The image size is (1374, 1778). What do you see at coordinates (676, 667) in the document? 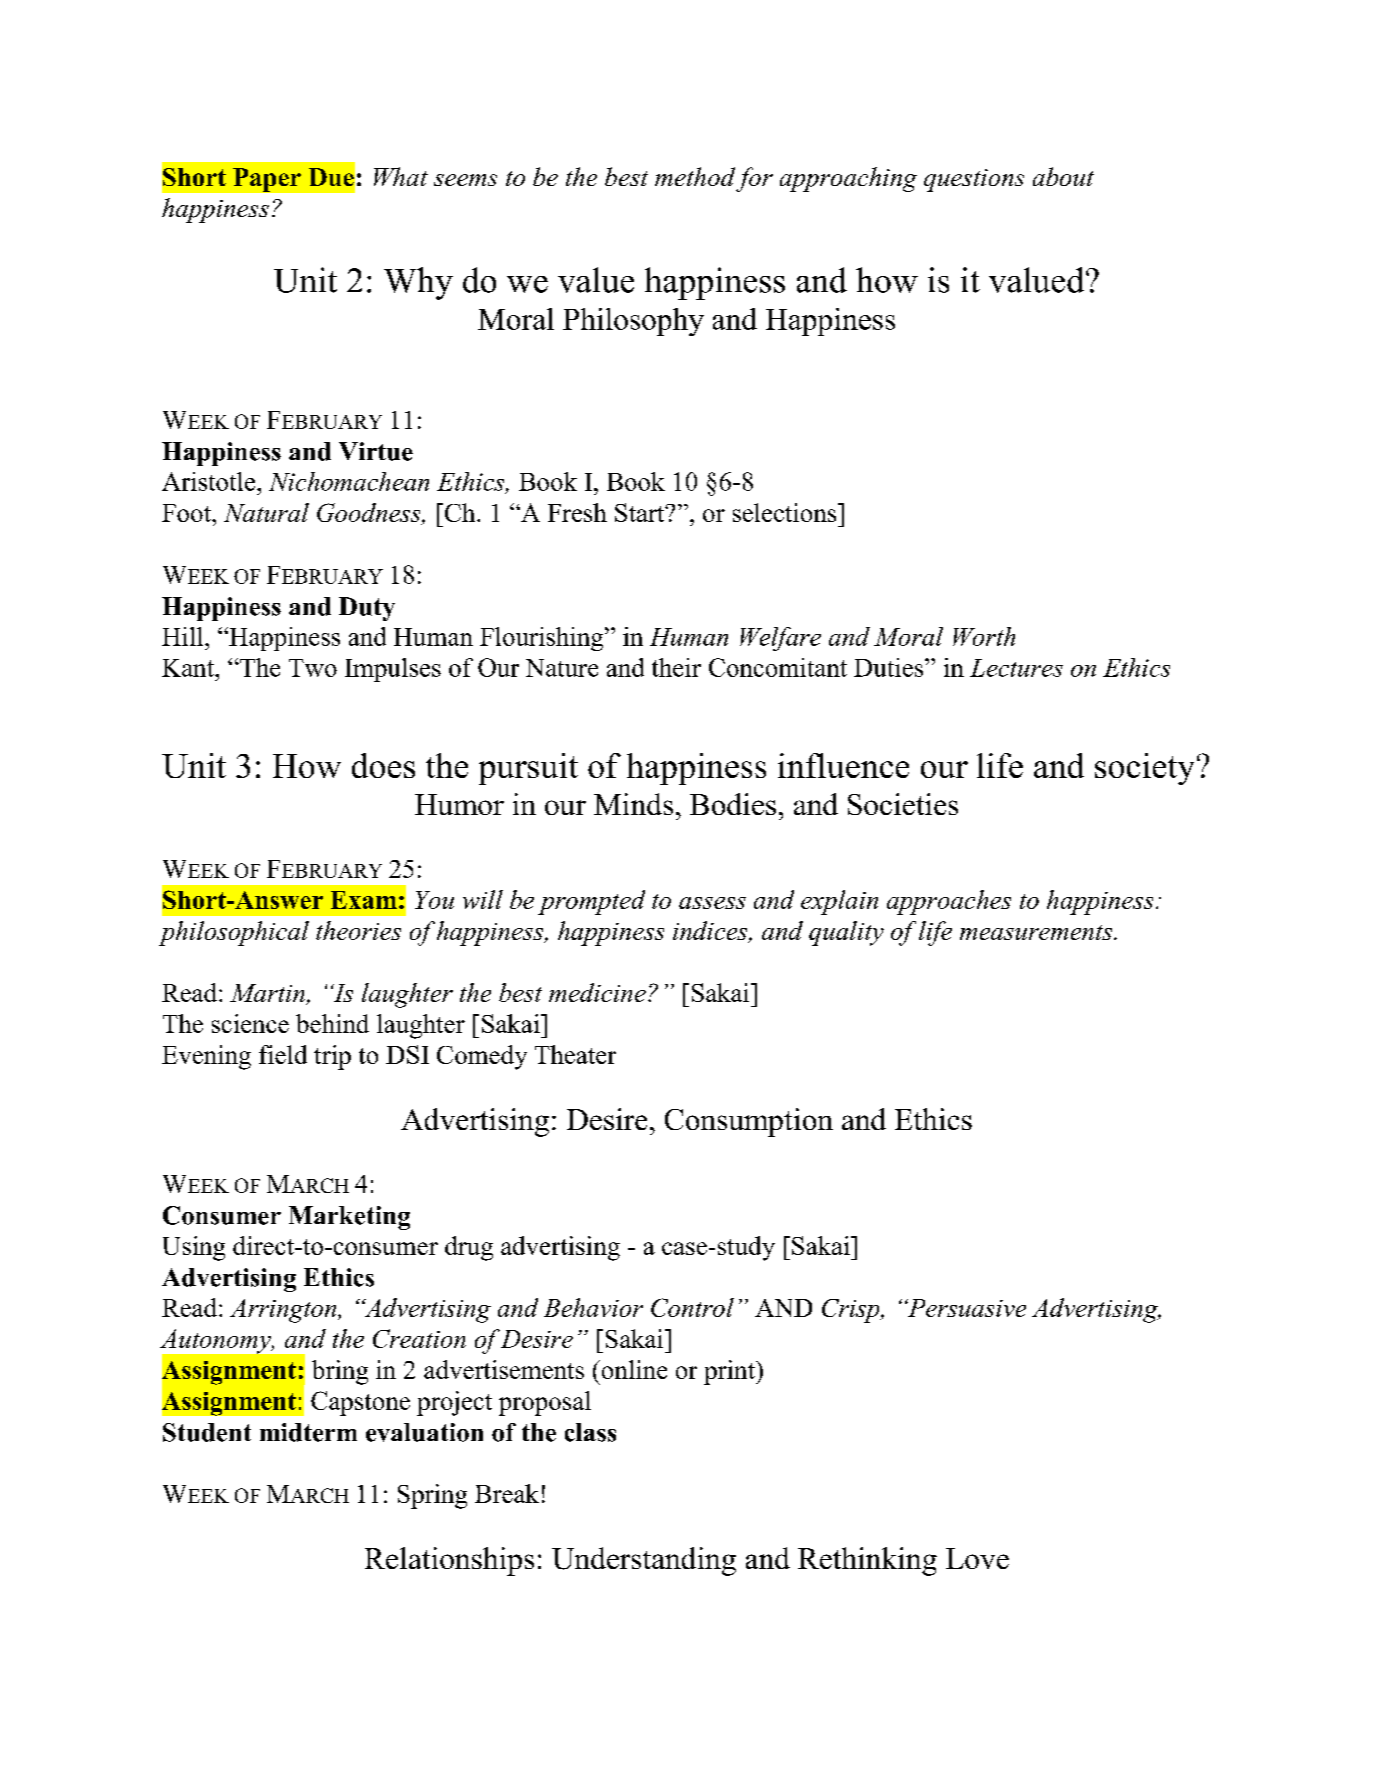
I see `their` at bounding box center [676, 667].
